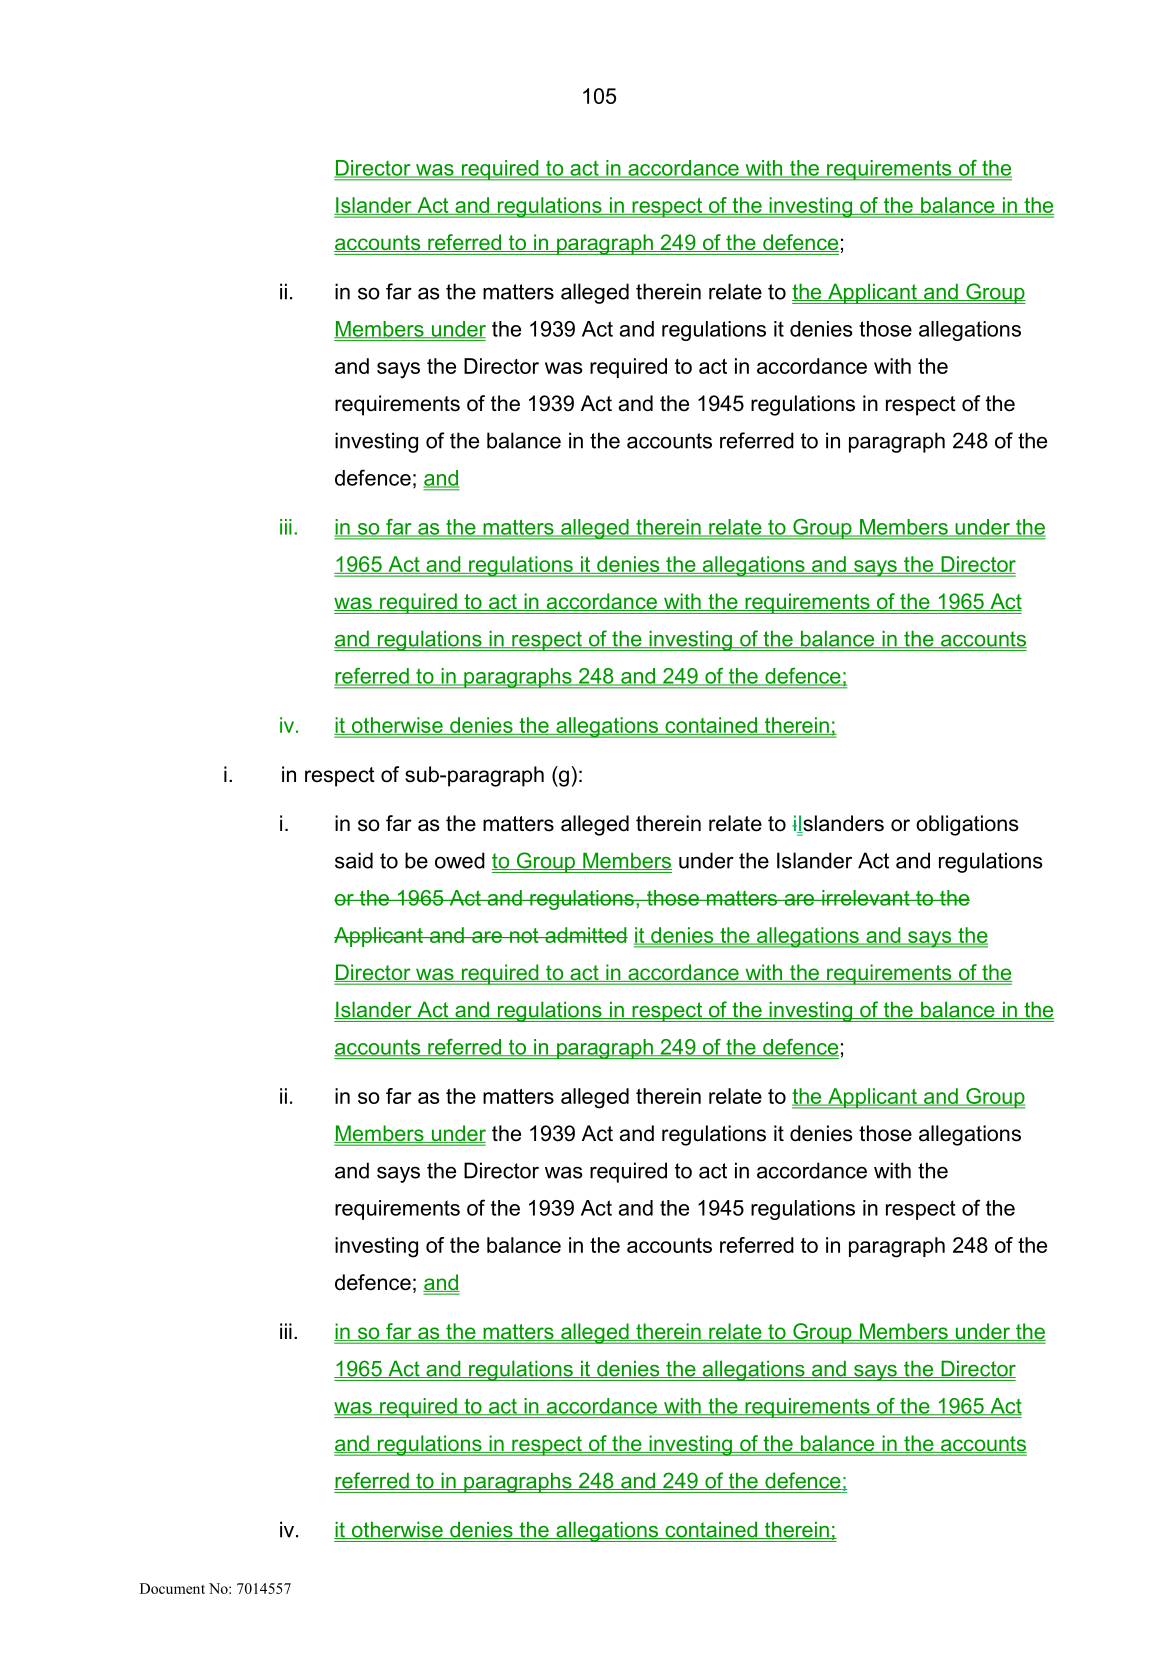 The width and height of the screenshot is (1169, 1654). I want to click on obligations, so click(967, 825).
